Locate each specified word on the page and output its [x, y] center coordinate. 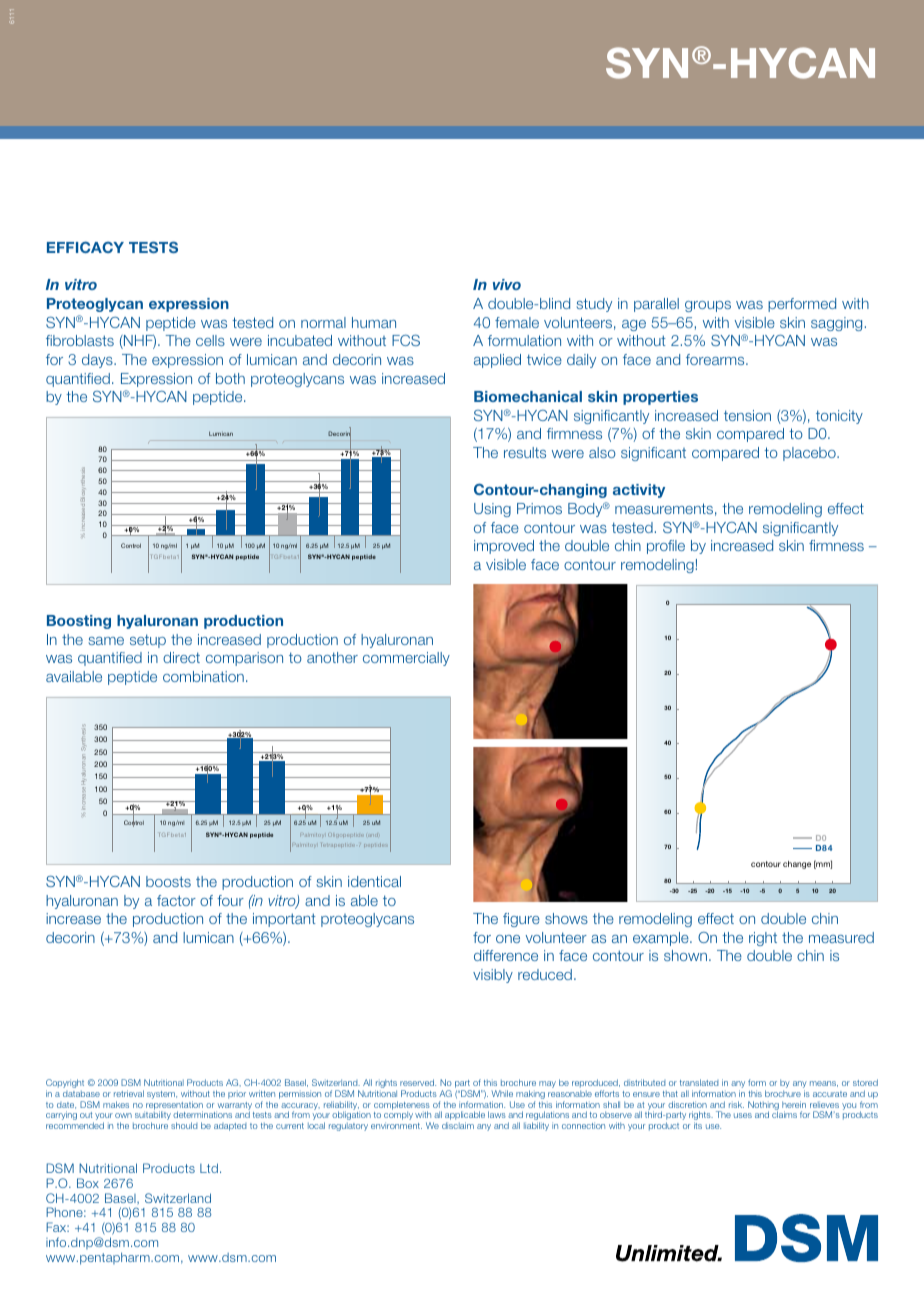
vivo [507, 284]
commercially [406, 659]
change [797, 865]
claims [784, 1114]
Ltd [209, 1168]
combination [203, 676]
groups [708, 306]
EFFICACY [85, 247]
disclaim [458, 1125]
